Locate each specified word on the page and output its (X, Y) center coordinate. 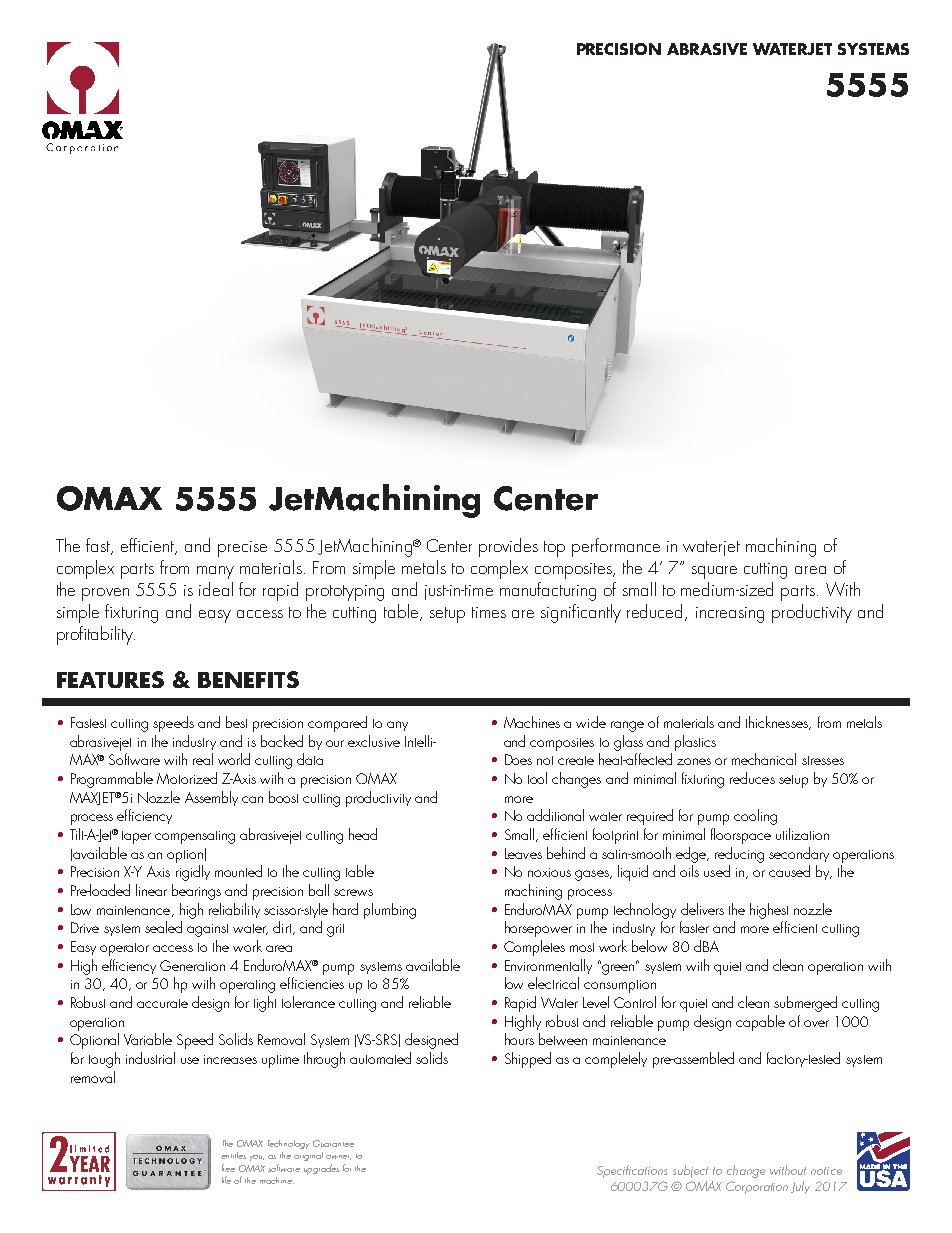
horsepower (538, 929)
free (228, 1168)
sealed (163, 927)
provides (508, 547)
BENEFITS (248, 679)
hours (519, 1039)
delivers (702, 909)
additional (555, 815)
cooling (755, 817)
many (215, 572)
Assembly (211, 798)
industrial (150, 1058)
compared (337, 724)
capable (760, 1023)
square (714, 572)
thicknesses (778, 723)
